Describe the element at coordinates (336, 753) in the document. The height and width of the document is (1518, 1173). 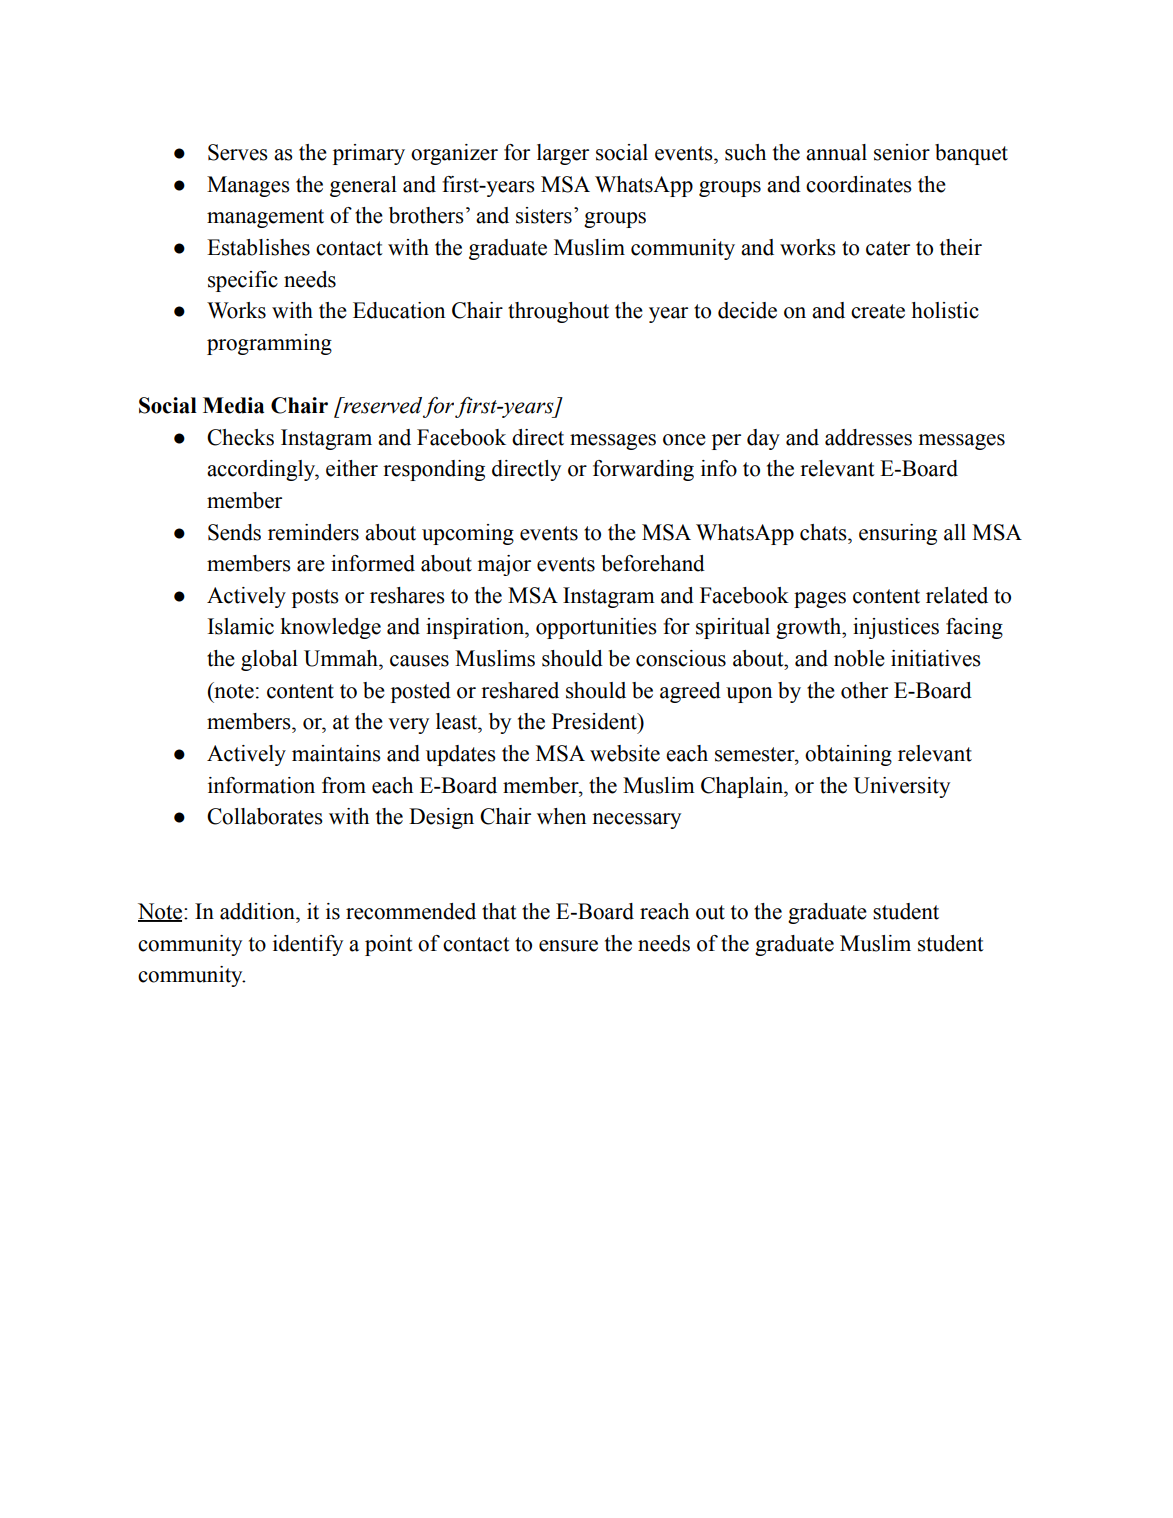
I see `maintains` at that location.
